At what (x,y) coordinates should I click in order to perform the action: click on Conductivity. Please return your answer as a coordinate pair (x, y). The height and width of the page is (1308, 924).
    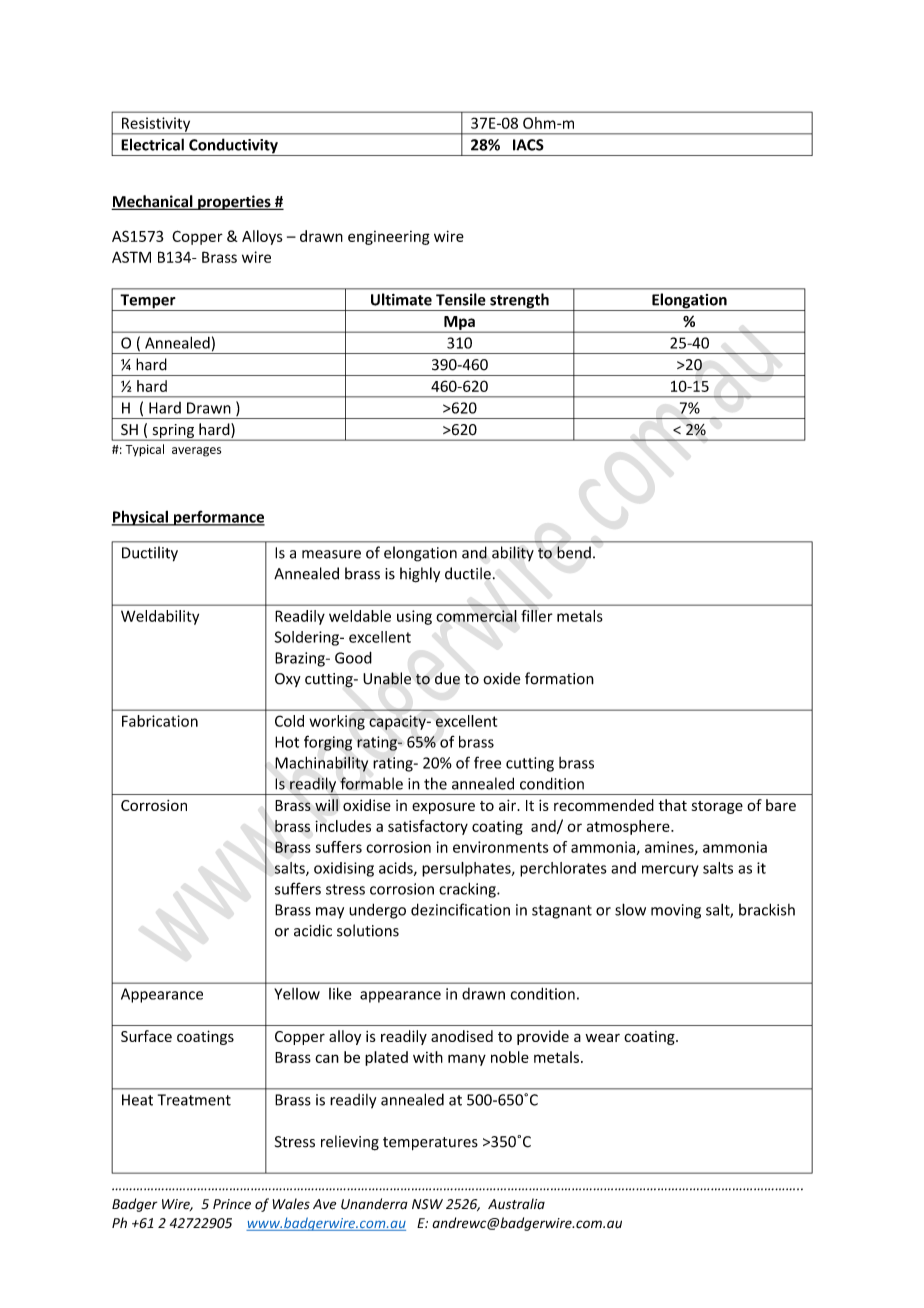
    Looking at the image, I should click on (233, 147).
